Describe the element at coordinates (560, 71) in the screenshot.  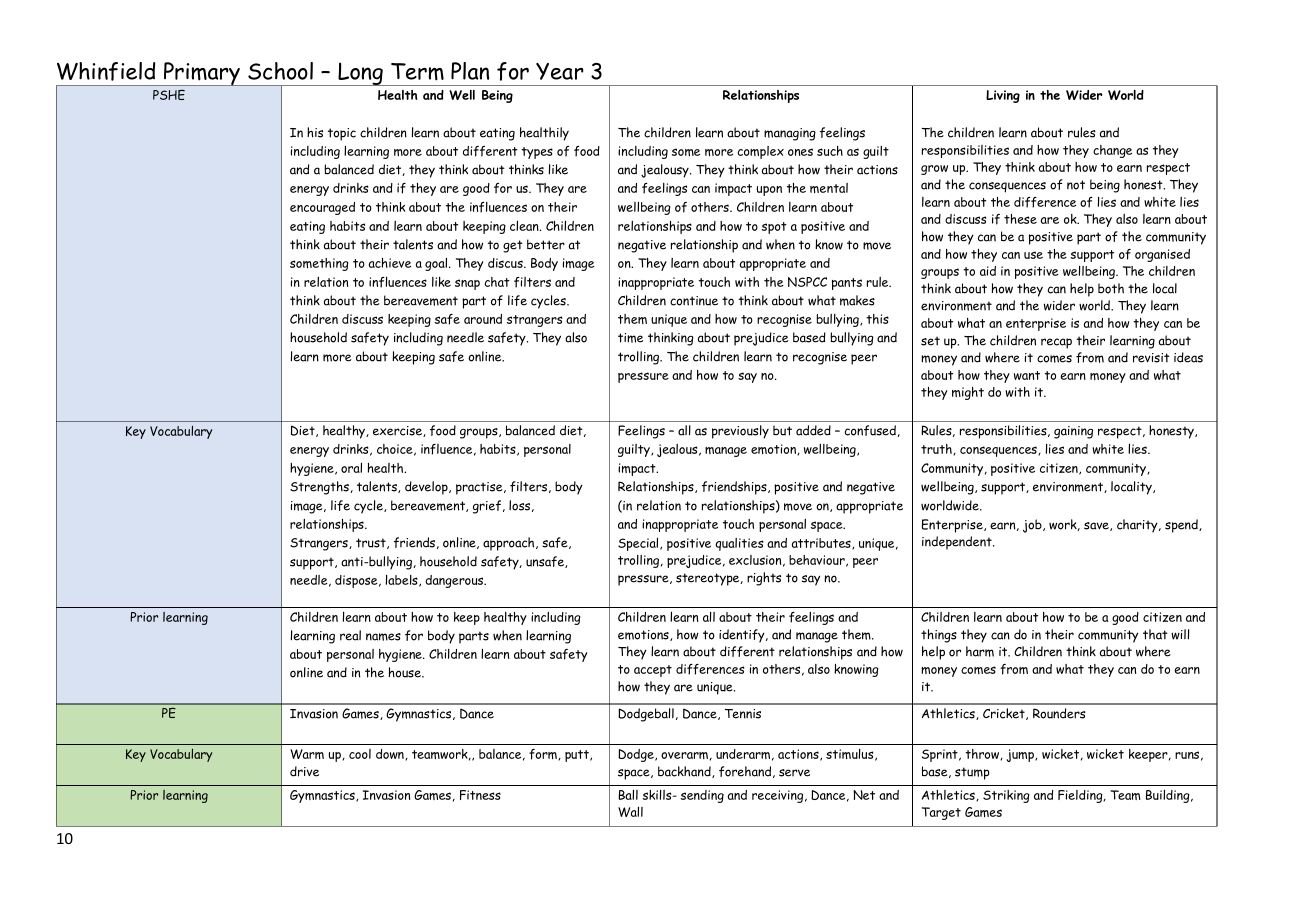
I see `Year` at that location.
